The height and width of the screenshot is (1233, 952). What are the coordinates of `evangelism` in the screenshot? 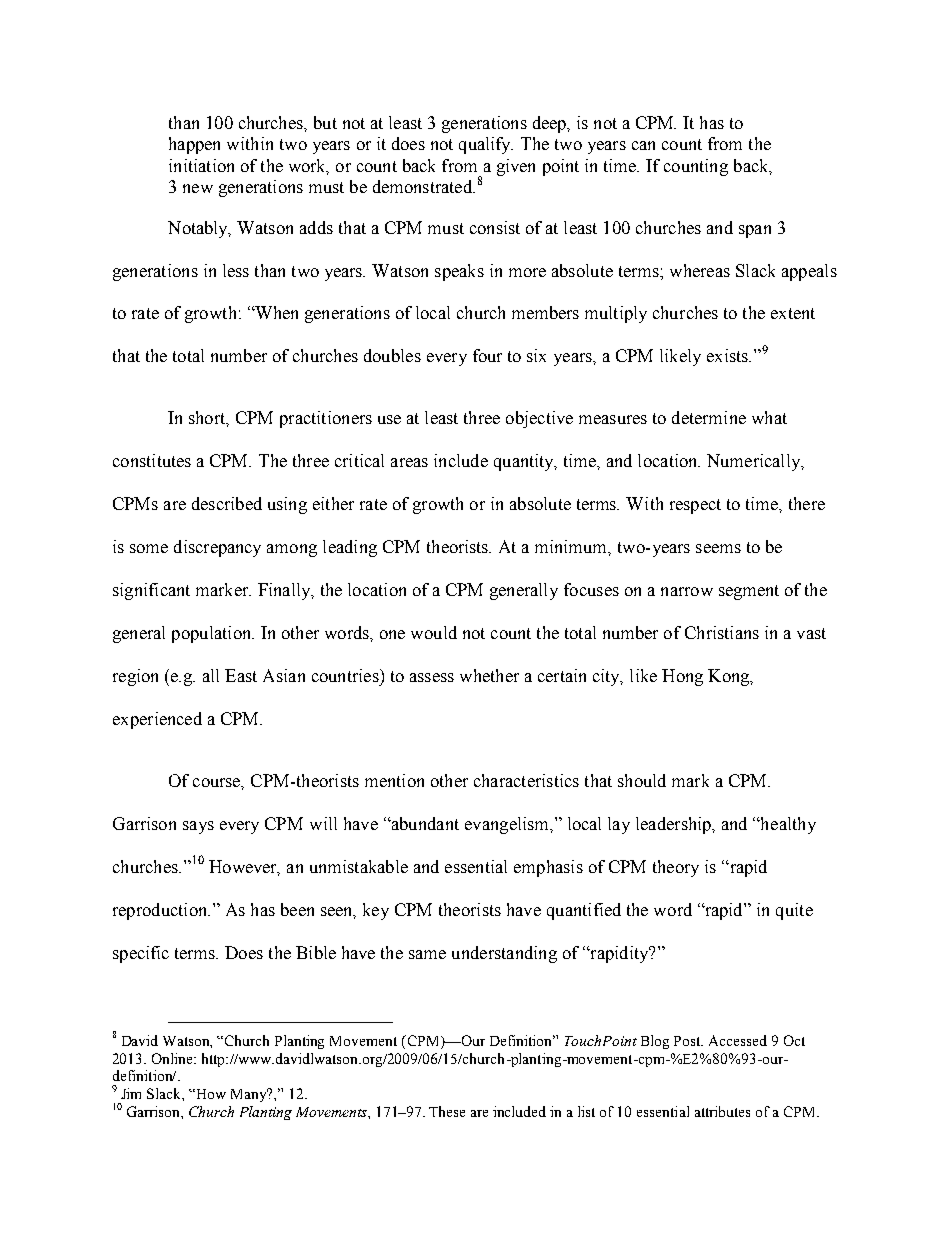 It's located at (508, 825).
